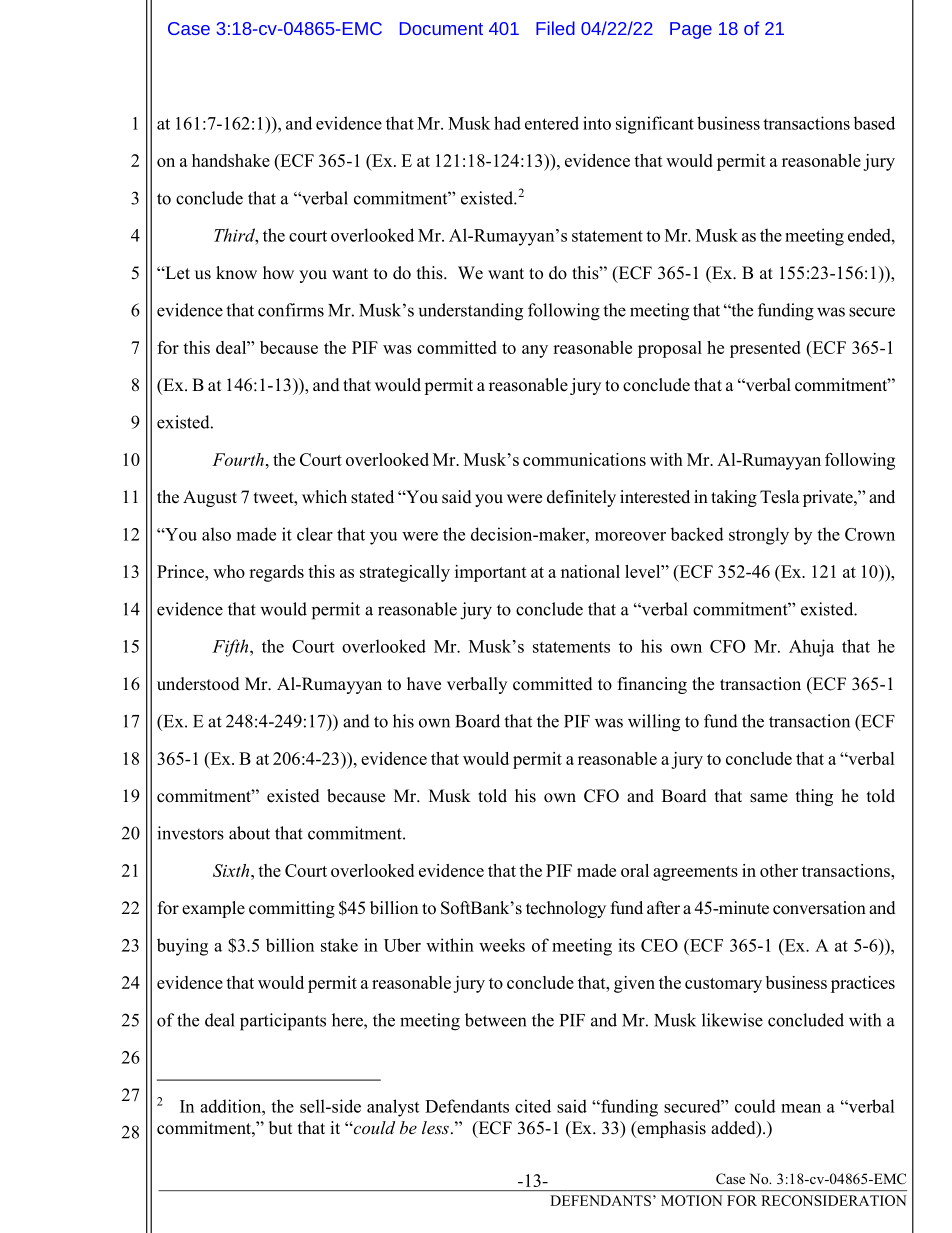 The height and width of the page is (1233, 952). What do you see at coordinates (691, 30) in the page?
I see `Page` at bounding box center [691, 30].
